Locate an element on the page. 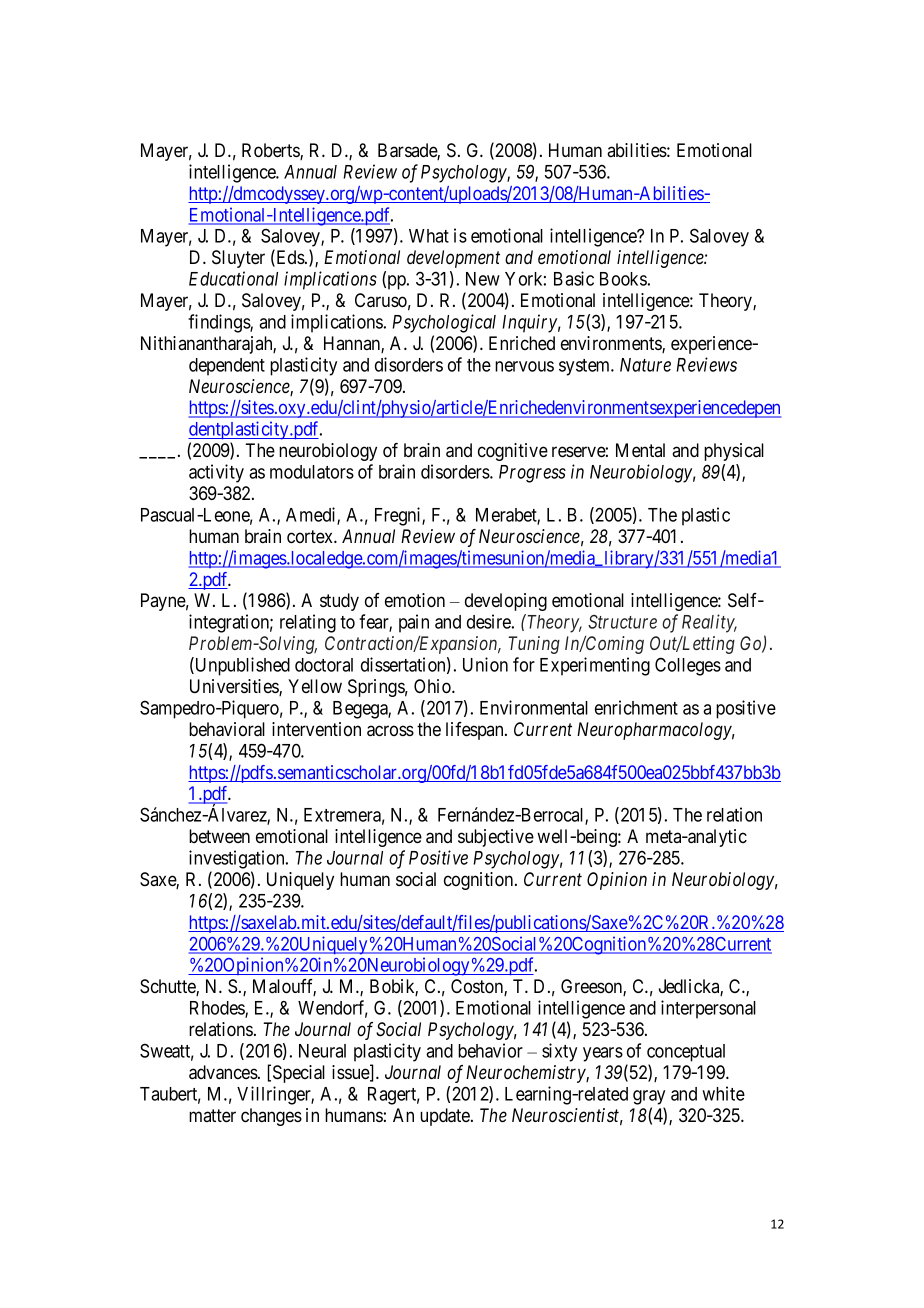  developing is located at coordinates (506, 602).
